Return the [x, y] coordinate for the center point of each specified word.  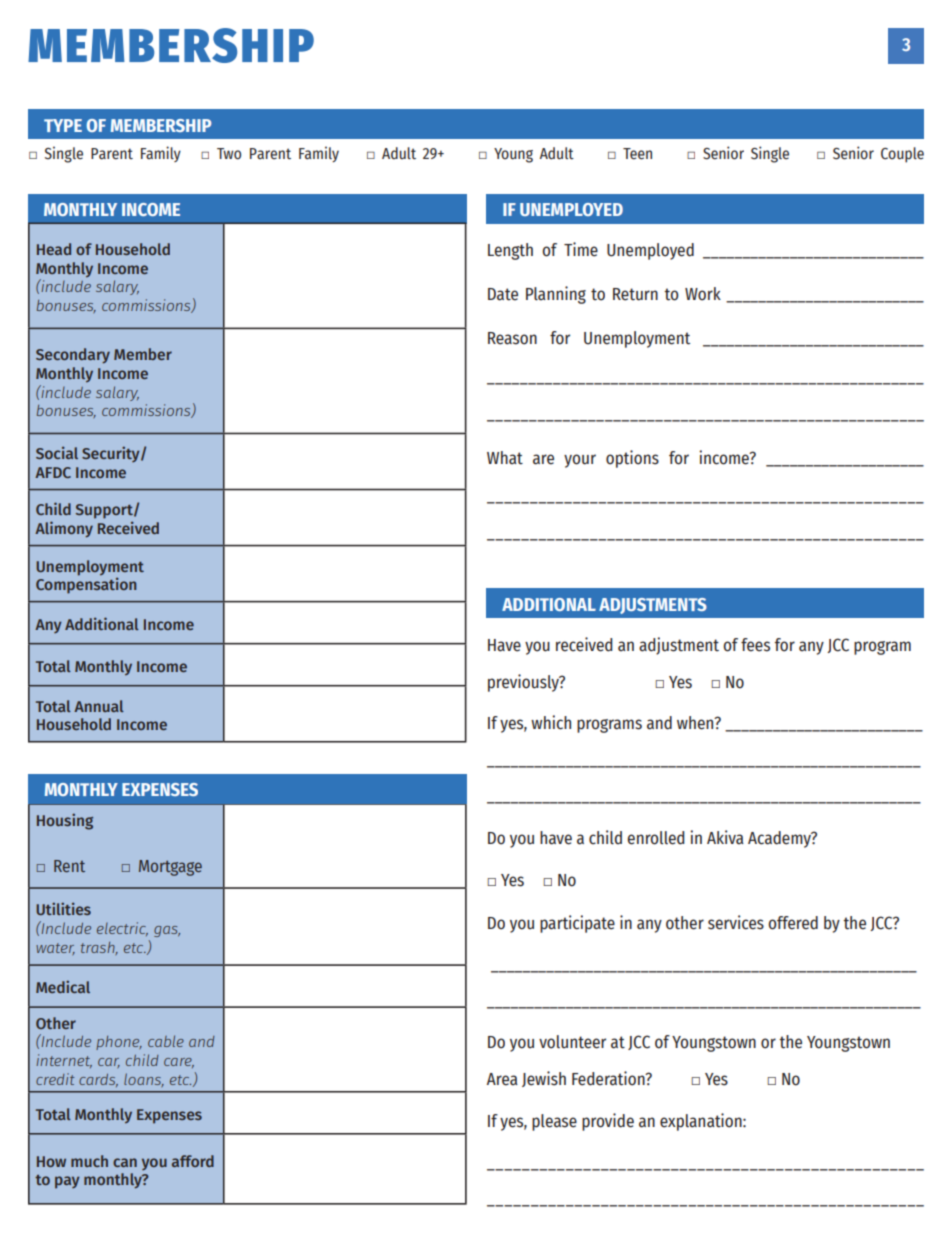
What [505, 458]
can [125, 1162]
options [632, 459]
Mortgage [170, 868]
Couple [902, 155]
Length [510, 251]
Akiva [725, 837]
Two [229, 154]
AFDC [53, 472]
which [551, 722]
